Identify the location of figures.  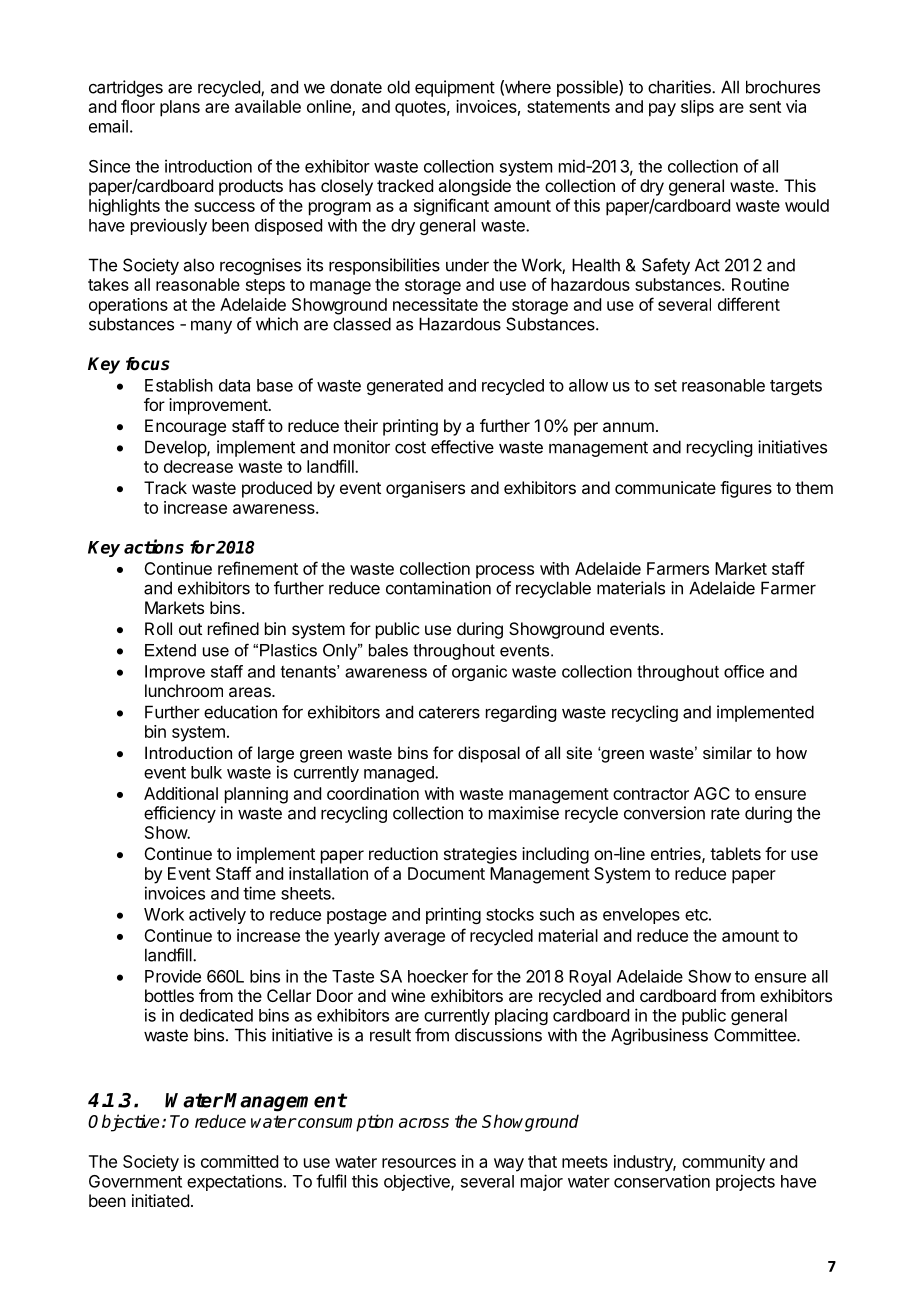
(746, 489).
